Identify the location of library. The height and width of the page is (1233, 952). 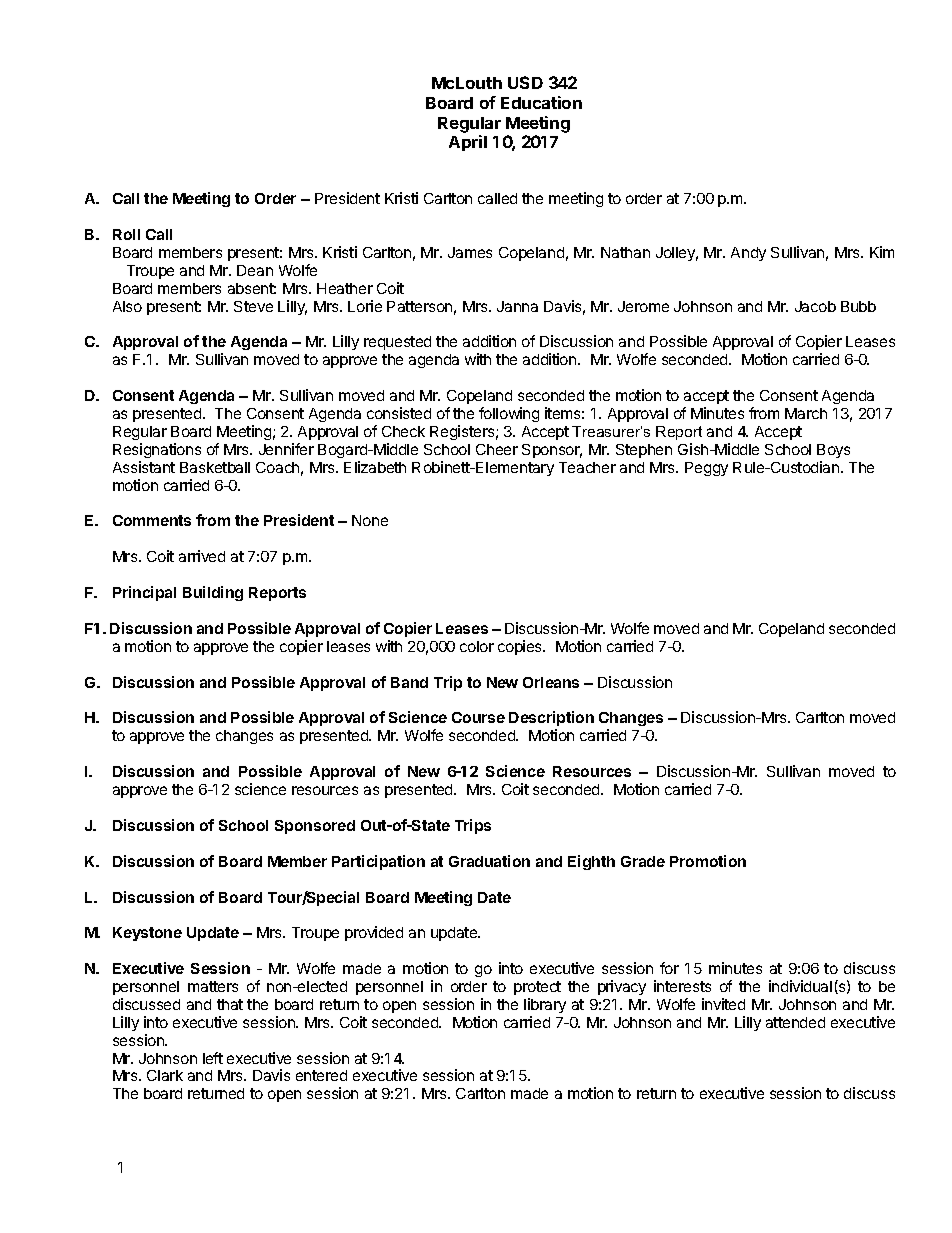
(545, 1005).
